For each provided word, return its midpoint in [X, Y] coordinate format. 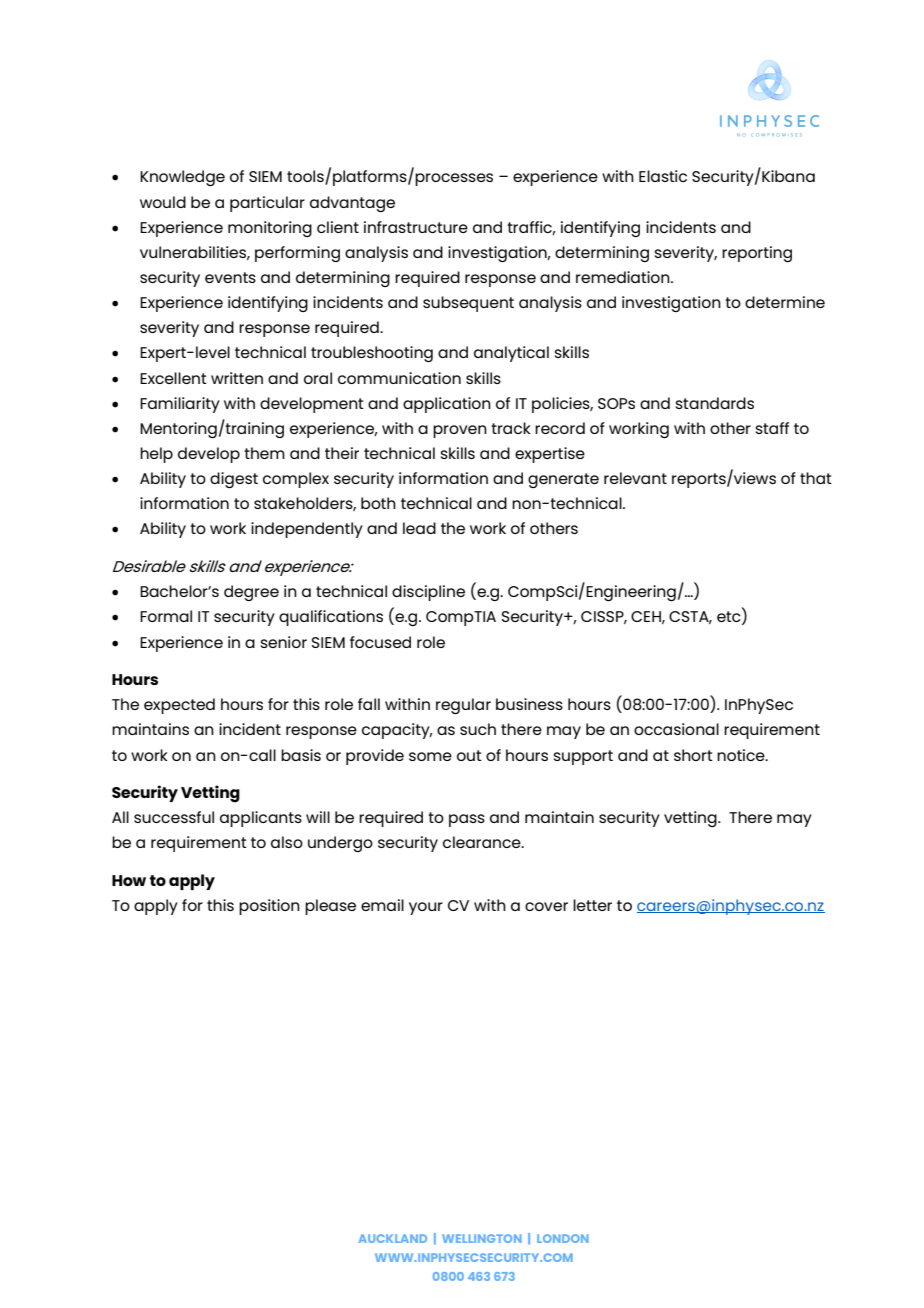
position [269, 907]
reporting [757, 254]
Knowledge [182, 178]
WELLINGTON [482, 1238]
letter [592, 905]
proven [460, 431]
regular [463, 706]
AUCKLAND [392, 1238]
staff [772, 428]
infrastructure [416, 227]
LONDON [563, 1238]
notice [742, 755]
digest [234, 480]
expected [179, 706]
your [426, 908]
